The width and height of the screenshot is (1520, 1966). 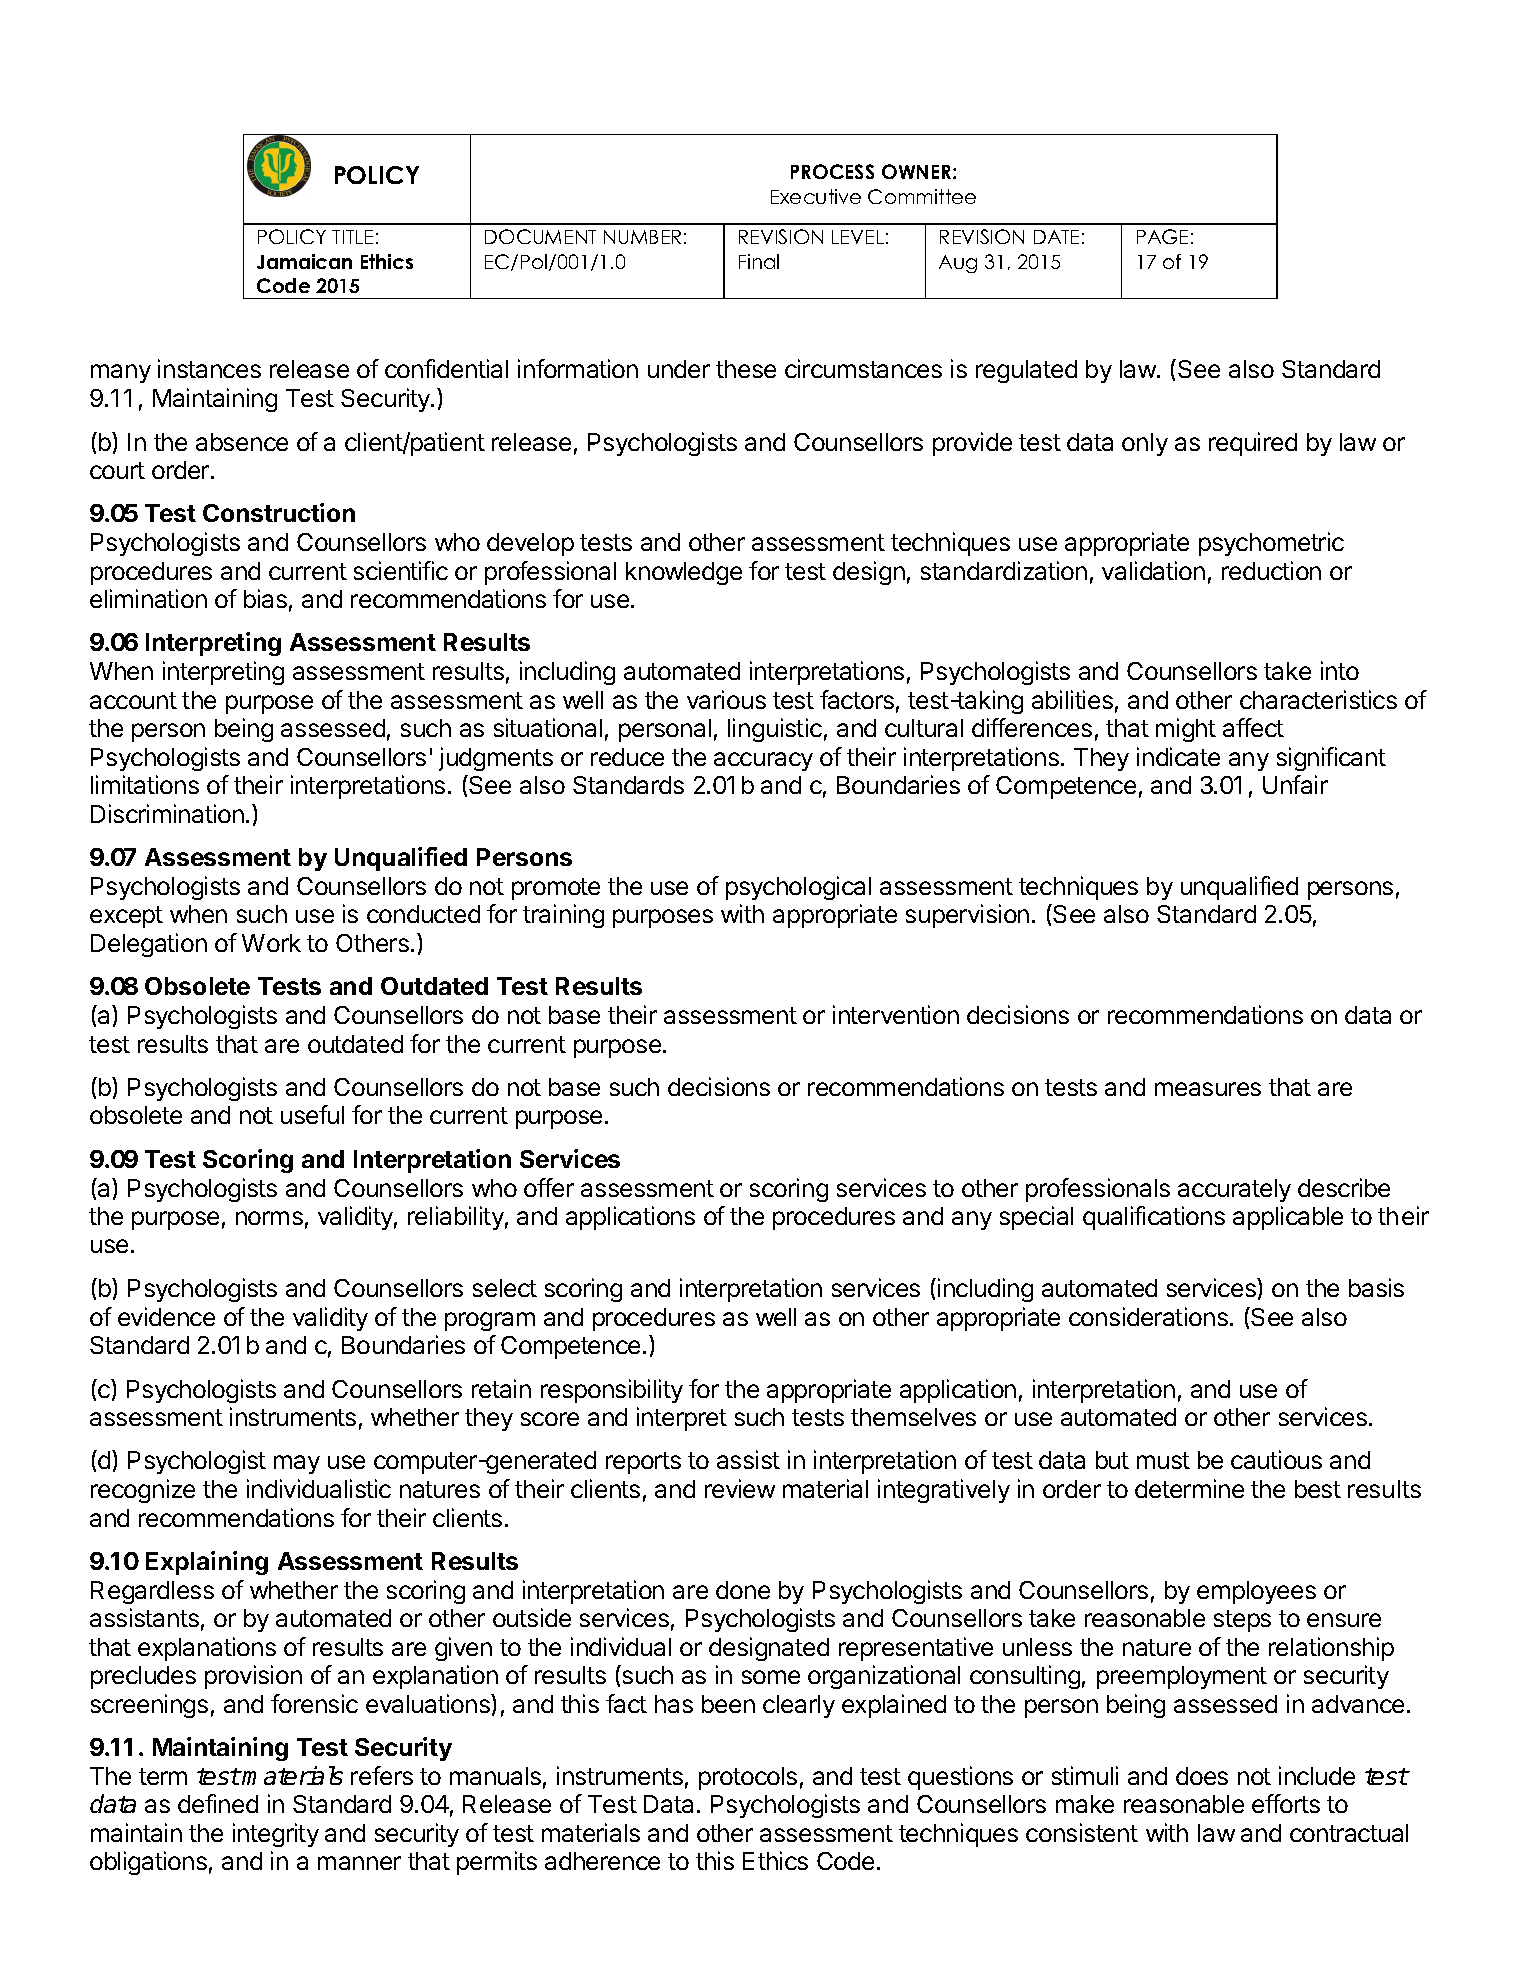 What do you see at coordinates (145, 784) in the screenshot?
I see `limitations` at bounding box center [145, 784].
